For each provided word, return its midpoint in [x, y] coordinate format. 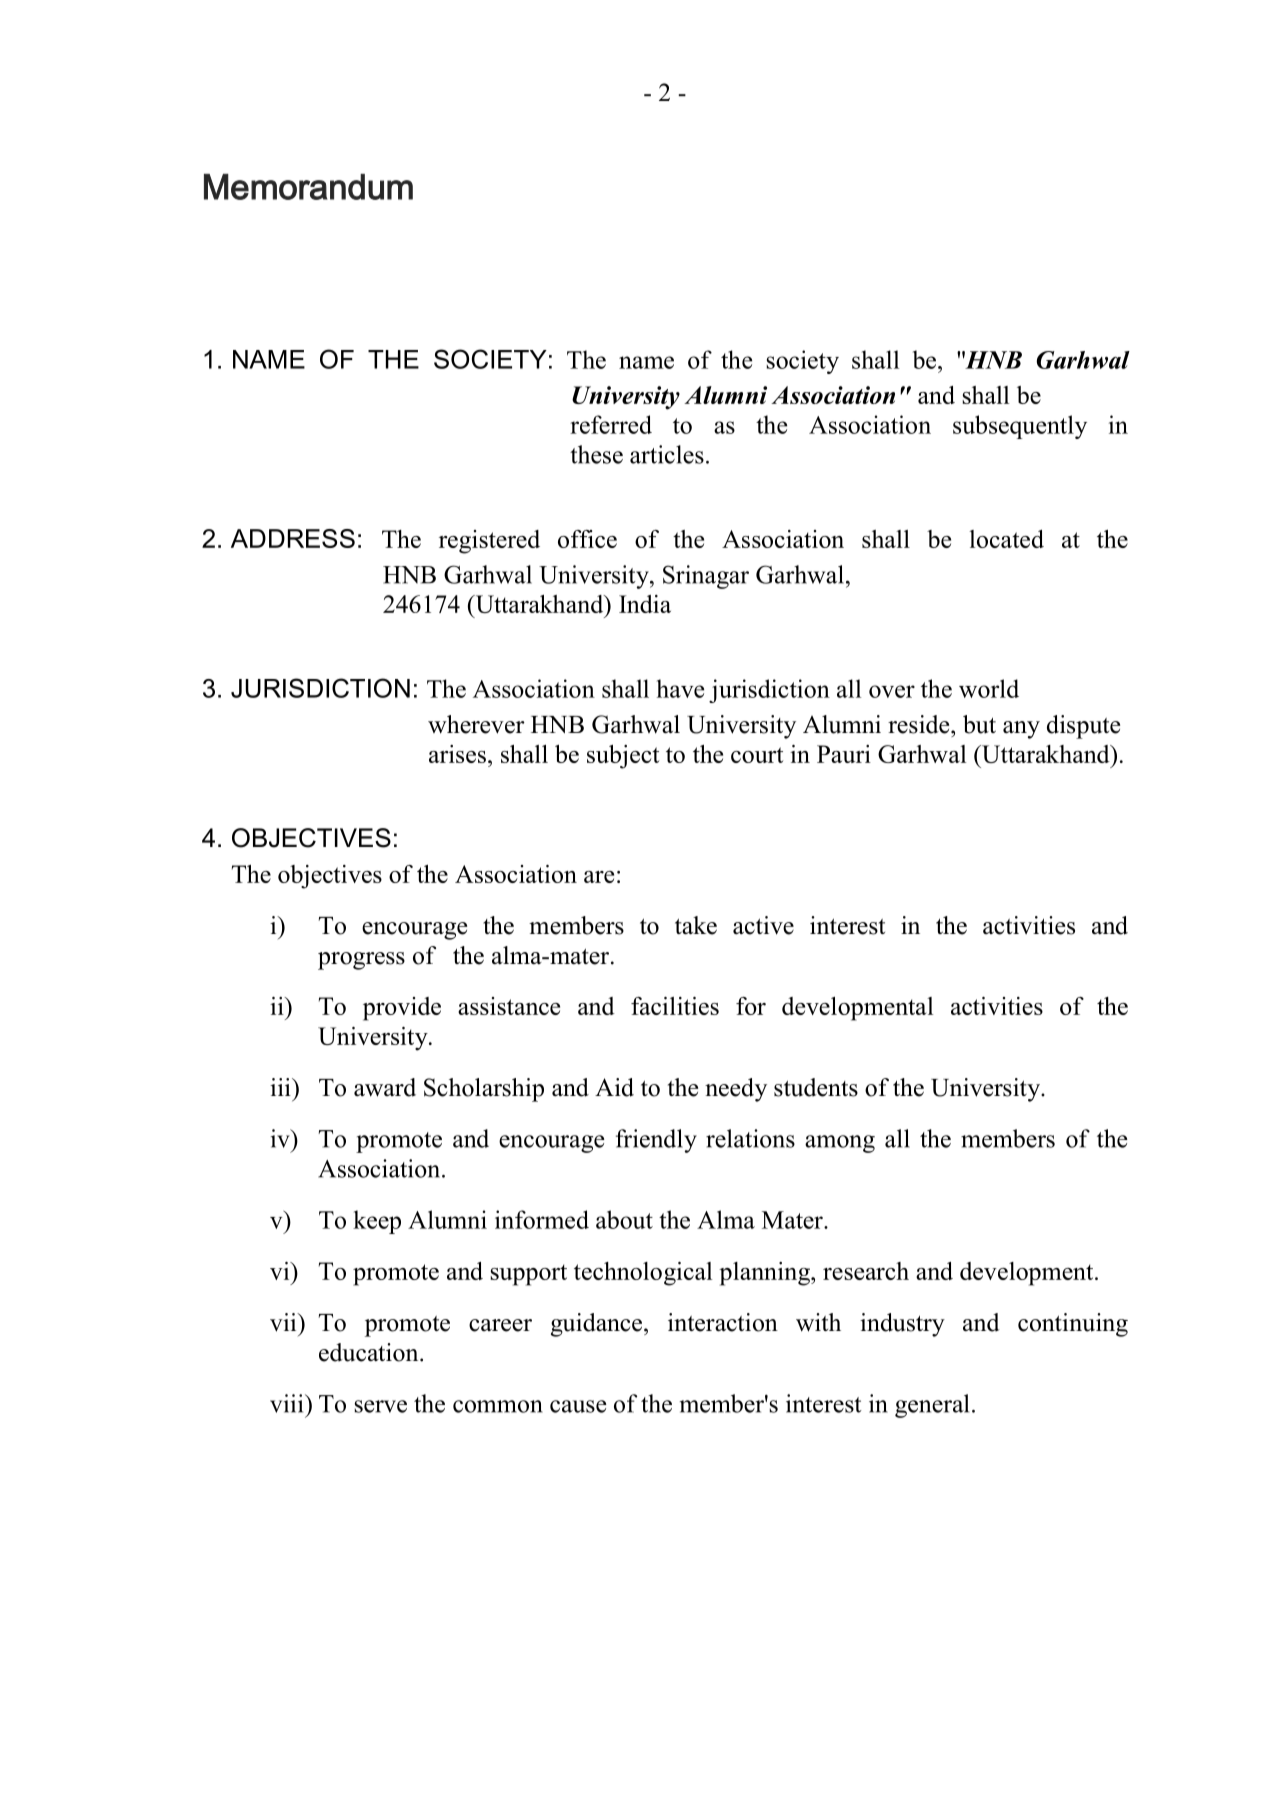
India [645, 604]
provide [402, 1009]
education [370, 1352]
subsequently [1020, 427]
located [1006, 539]
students [816, 1087]
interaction [723, 1322]
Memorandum [308, 187]
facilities [675, 1006]
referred [611, 424]
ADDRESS [293, 538]
